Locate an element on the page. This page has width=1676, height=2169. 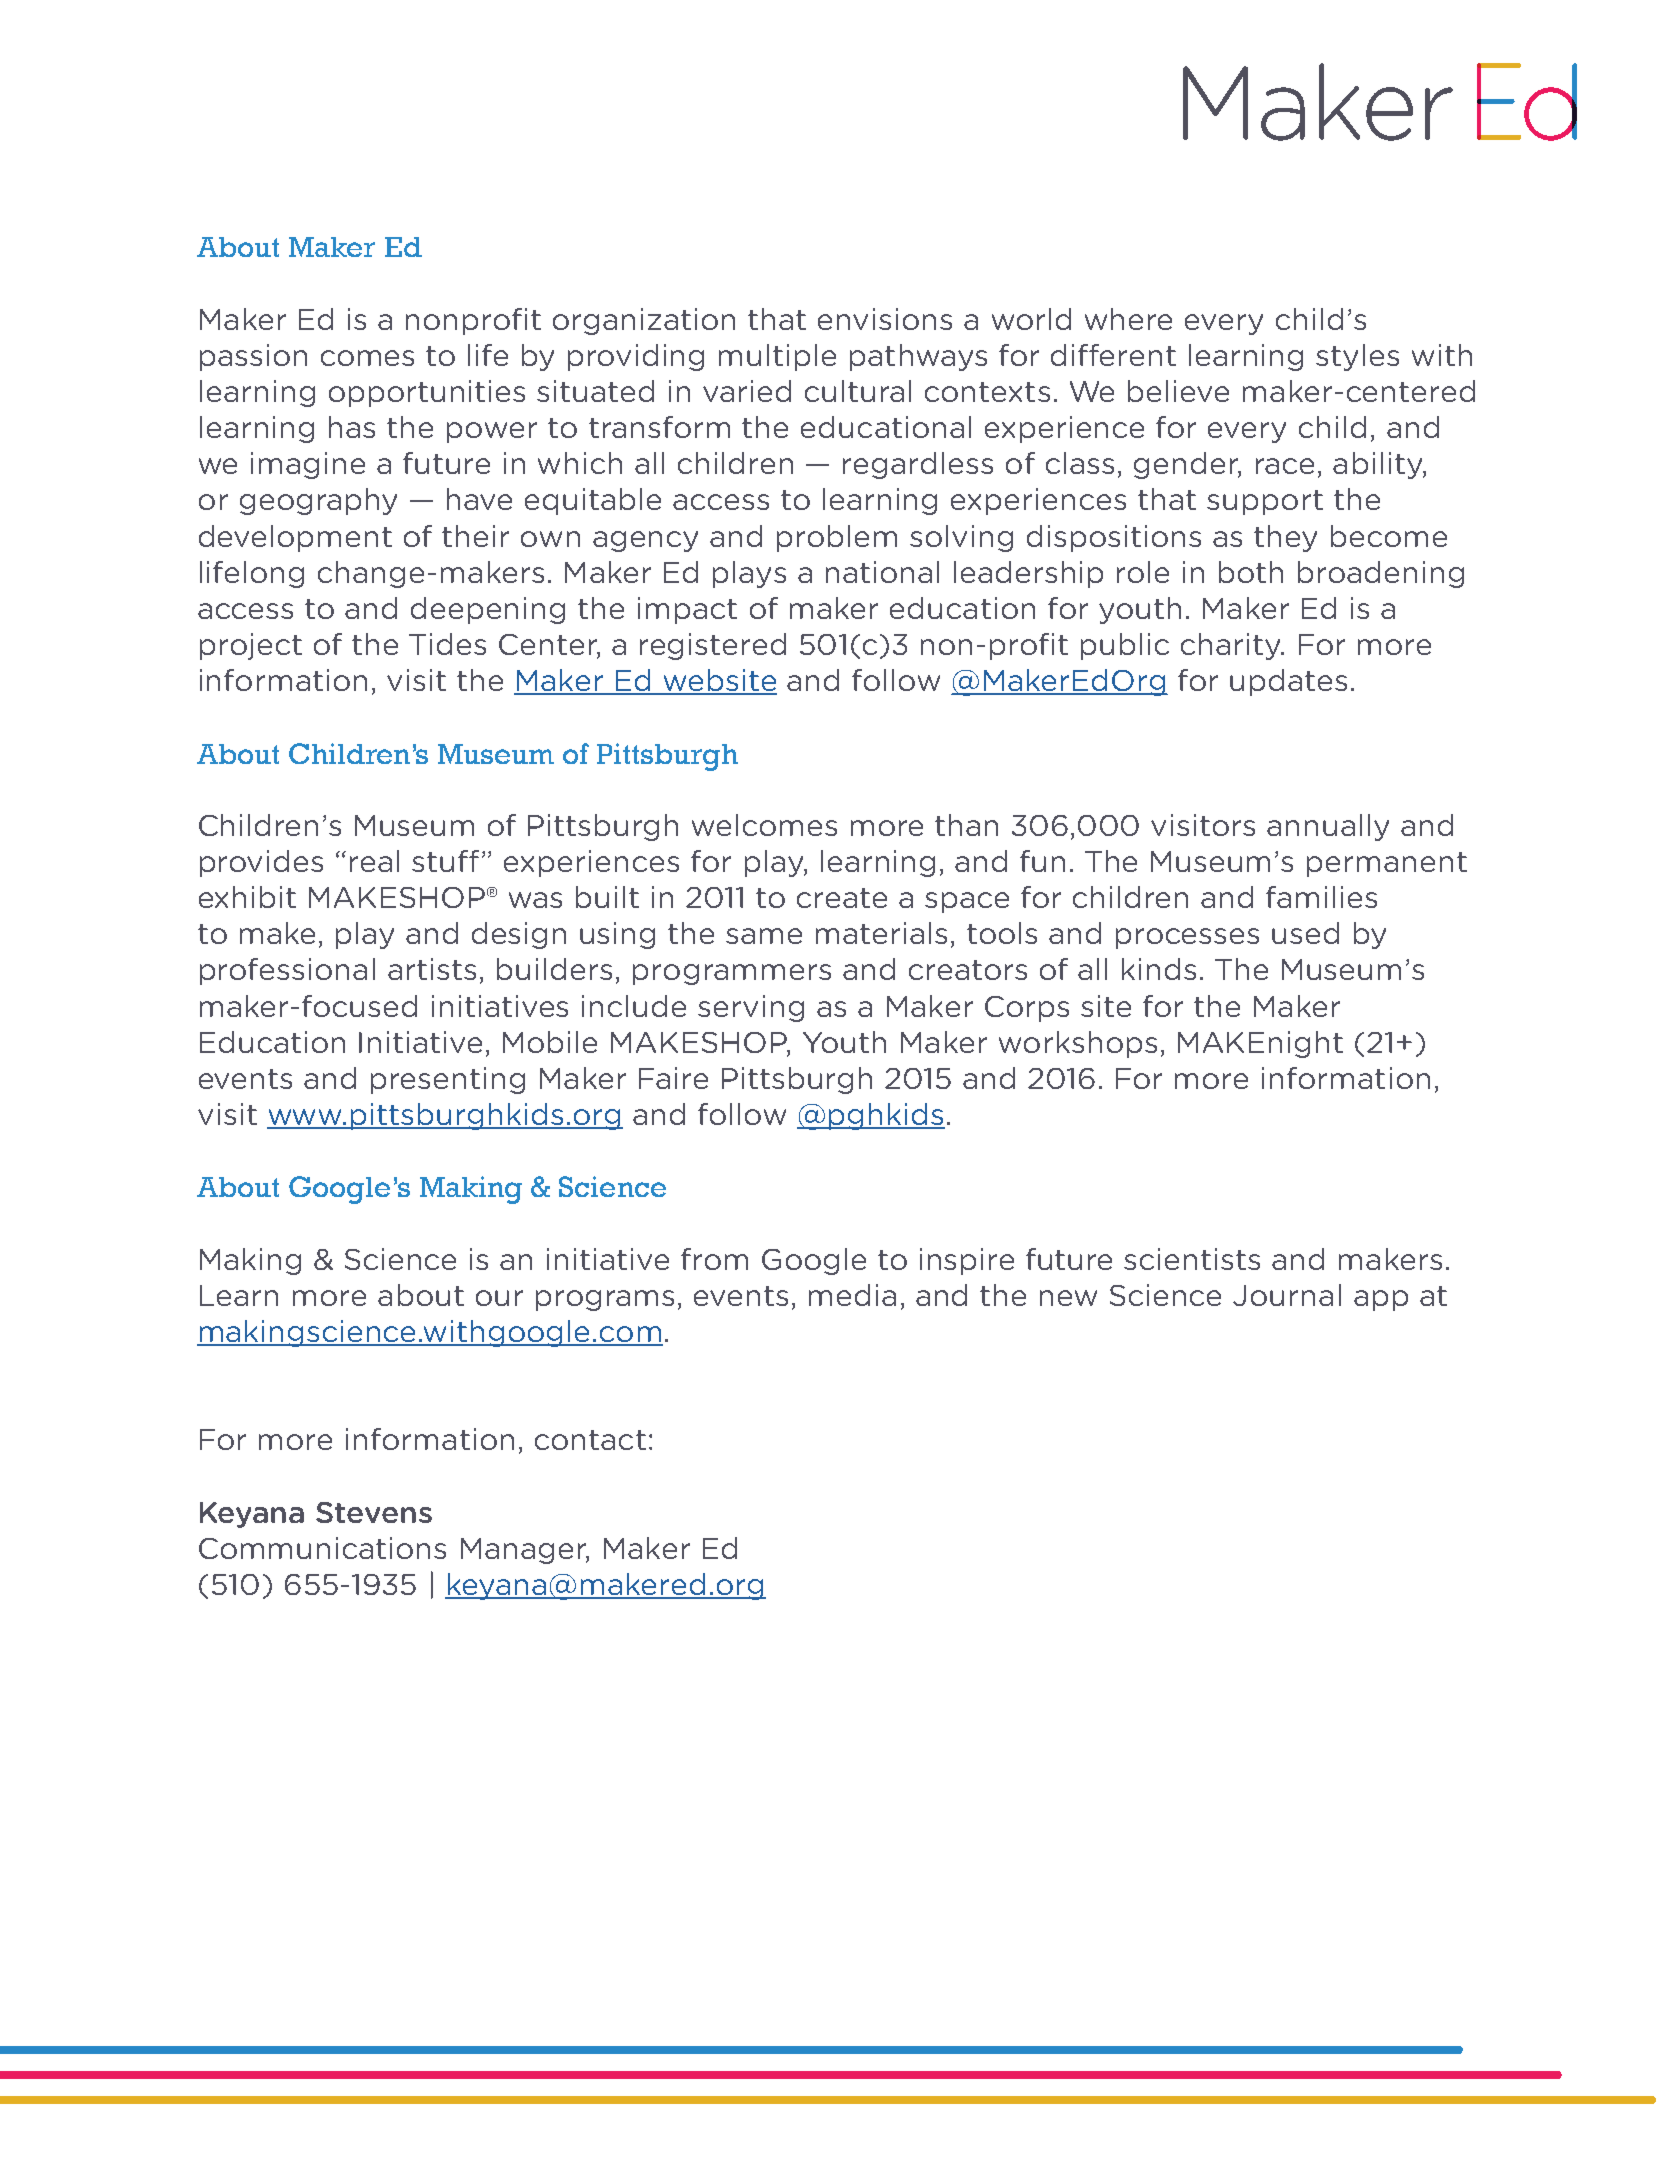
Stevens is located at coordinates (374, 1512).
